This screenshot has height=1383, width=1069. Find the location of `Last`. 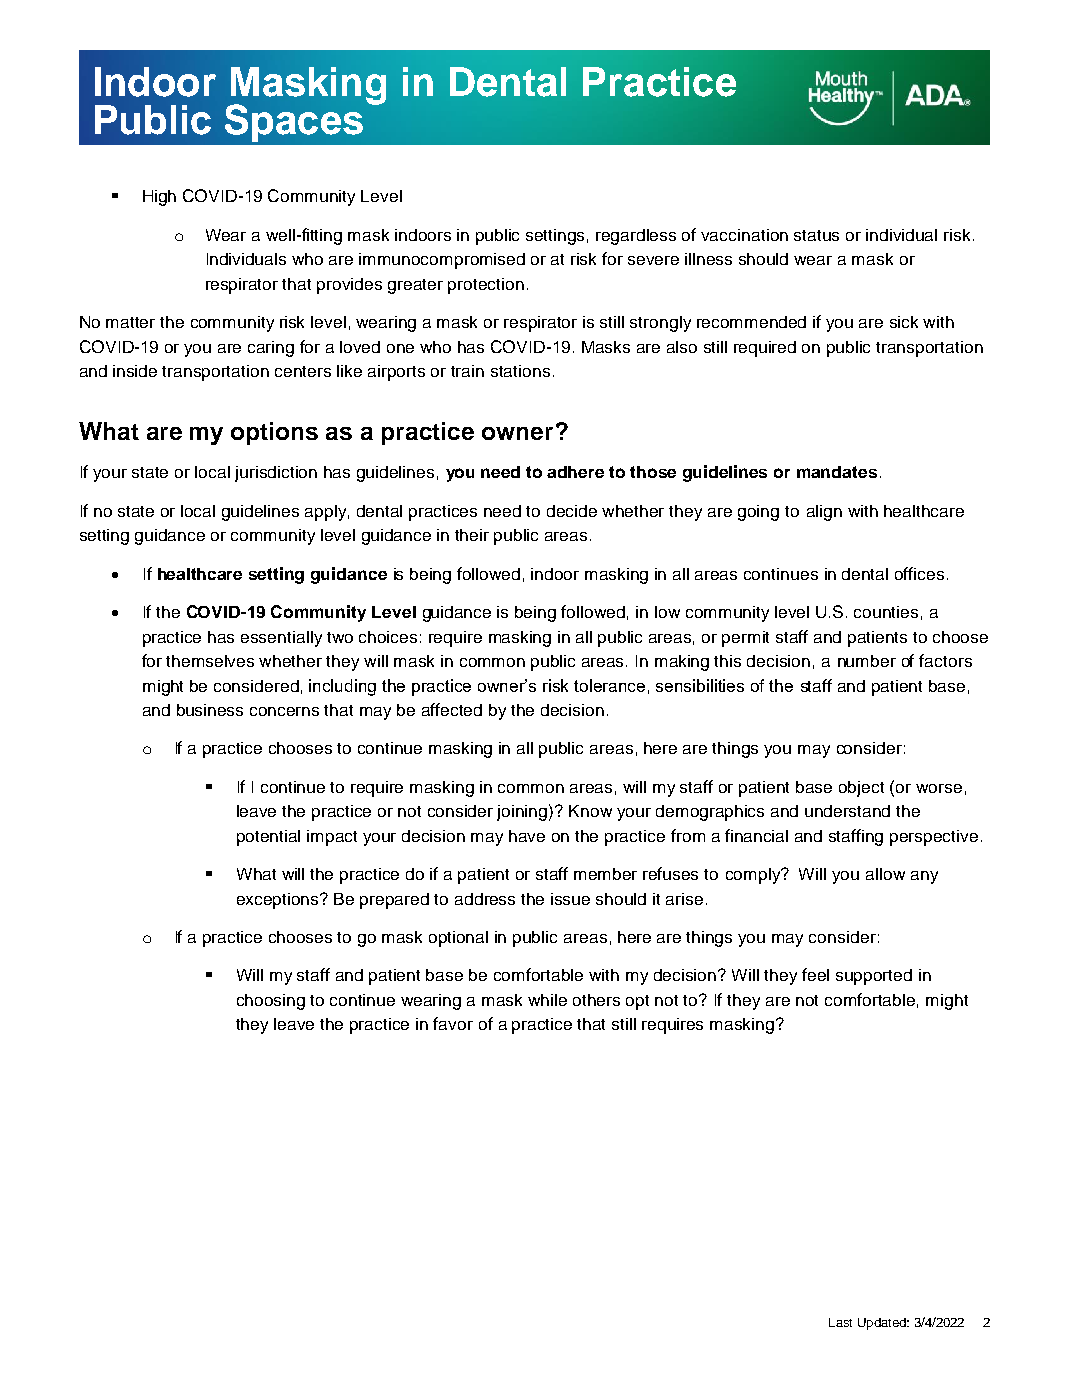

Last is located at coordinates (840, 1322).
